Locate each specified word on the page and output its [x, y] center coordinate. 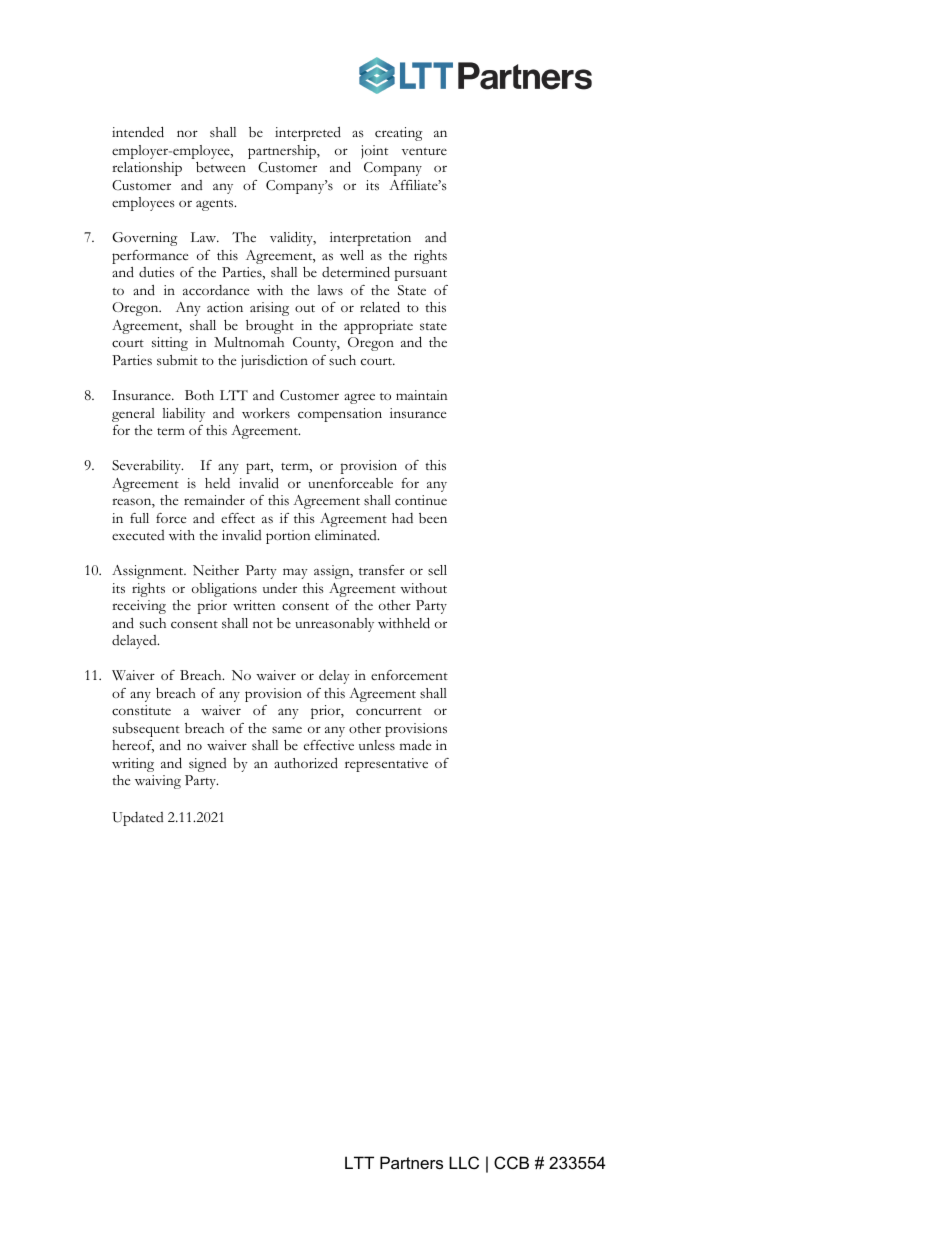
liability [183, 415]
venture [424, 151]
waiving [158, 782]
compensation [340, 415]
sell [437, 570]
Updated [137, 819]
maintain [421, 395]
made [415, 745]
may [295, 573]
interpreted [308, 134]
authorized [306, 763]
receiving [139, 607]
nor [187, 133]
